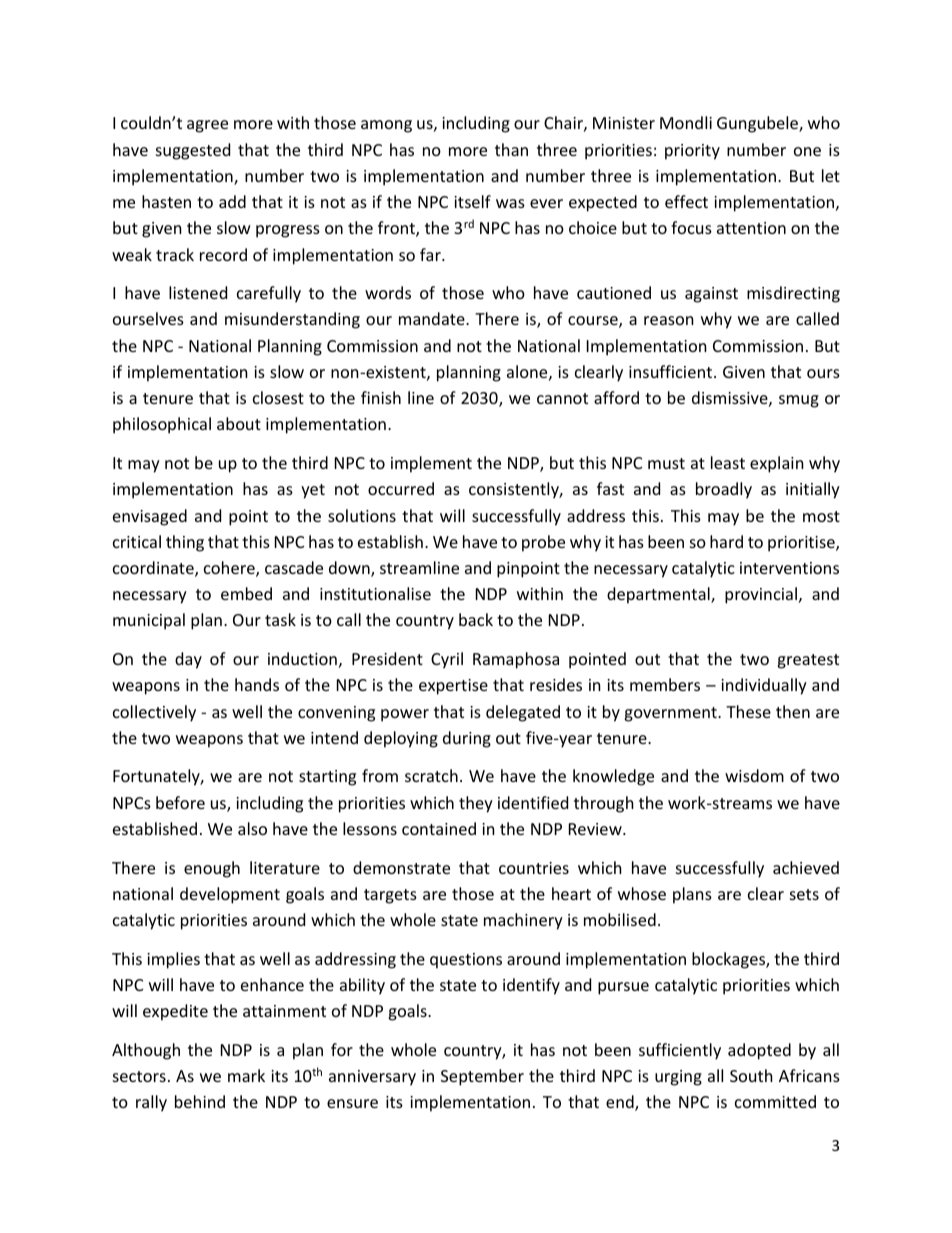  I want to click on mark, so click(246, 1075).
